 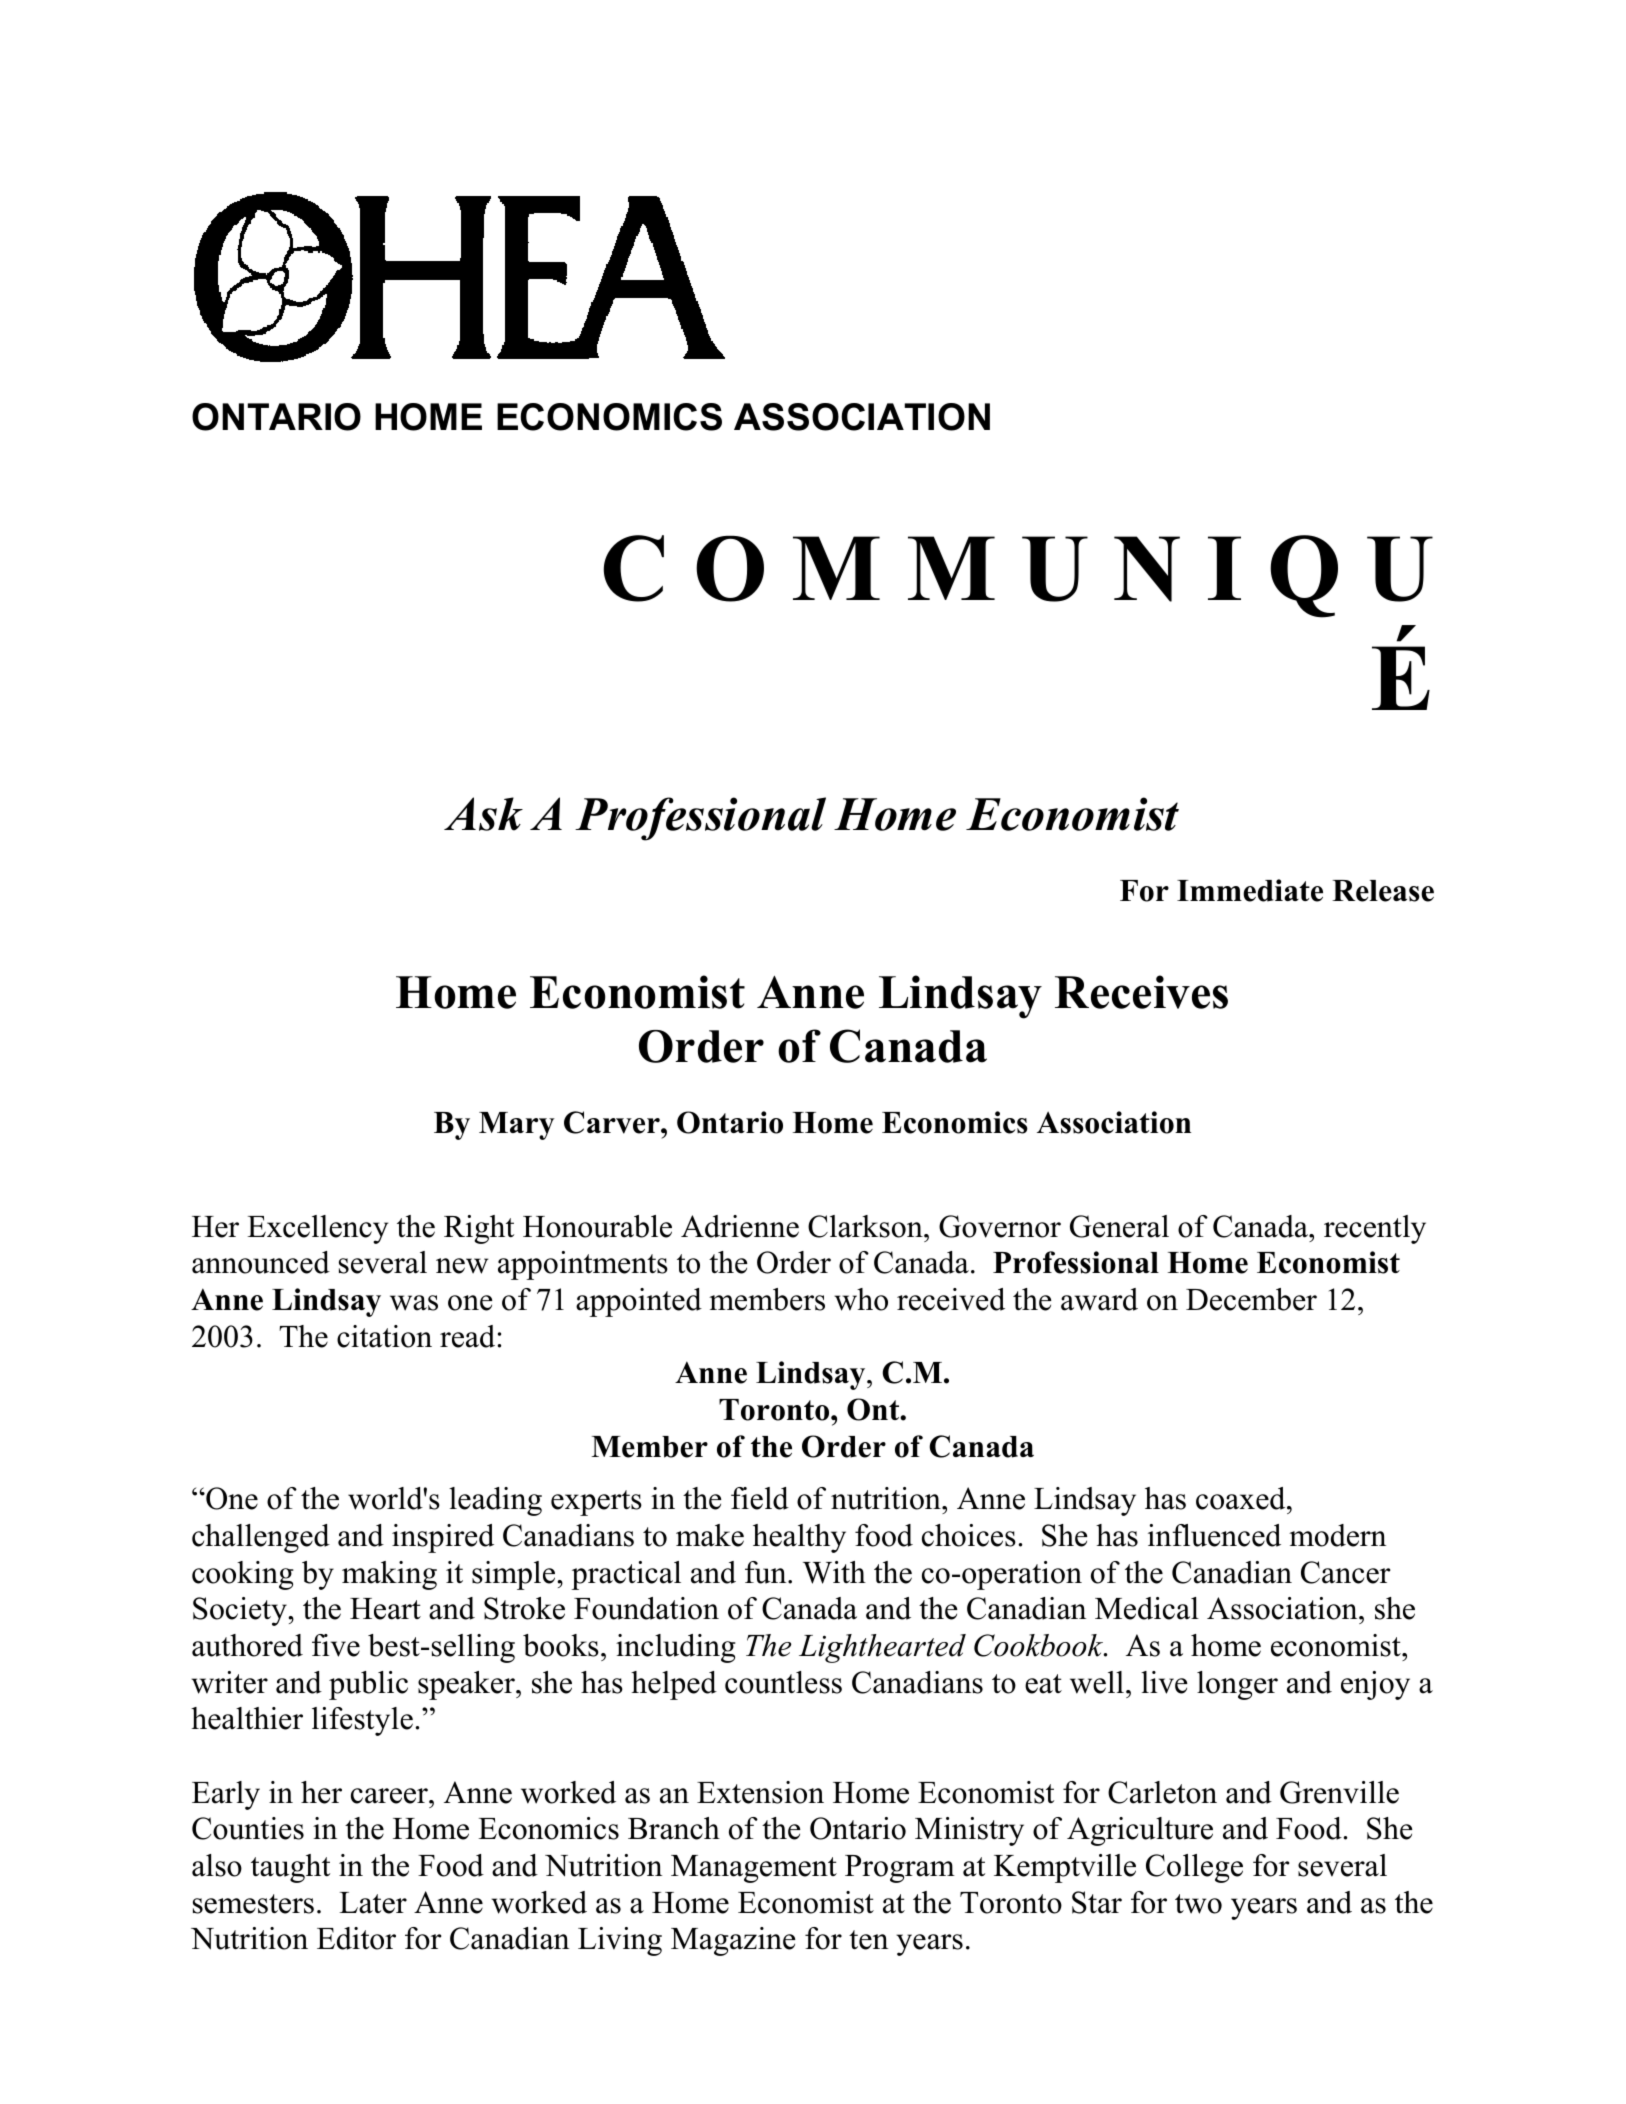 What do you see at coordinates (1251, 1299) in the screenshot?
I see `December` at bounding box center [1251, 1299].
